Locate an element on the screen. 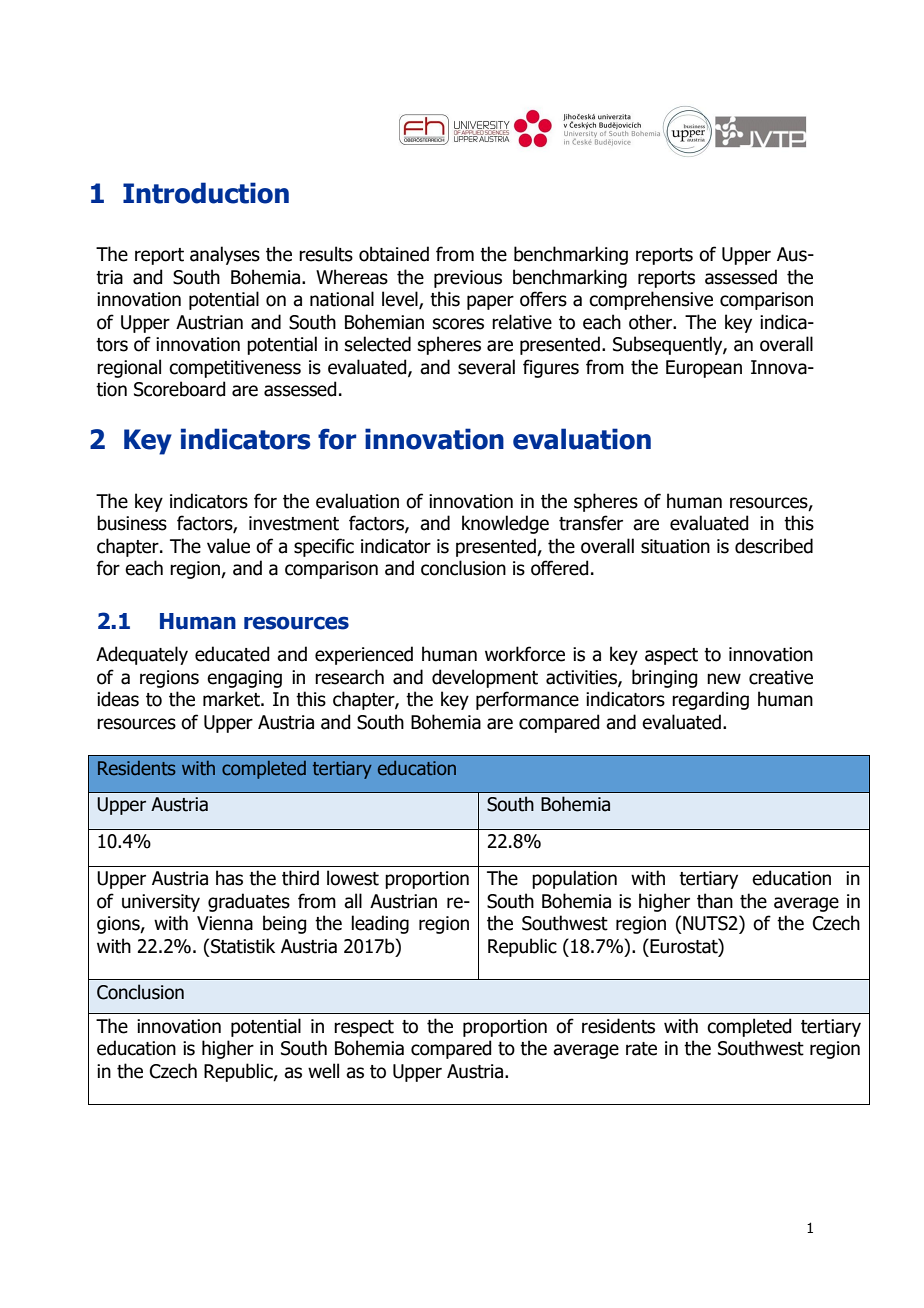  educated is located at coordinates (232, 654).
